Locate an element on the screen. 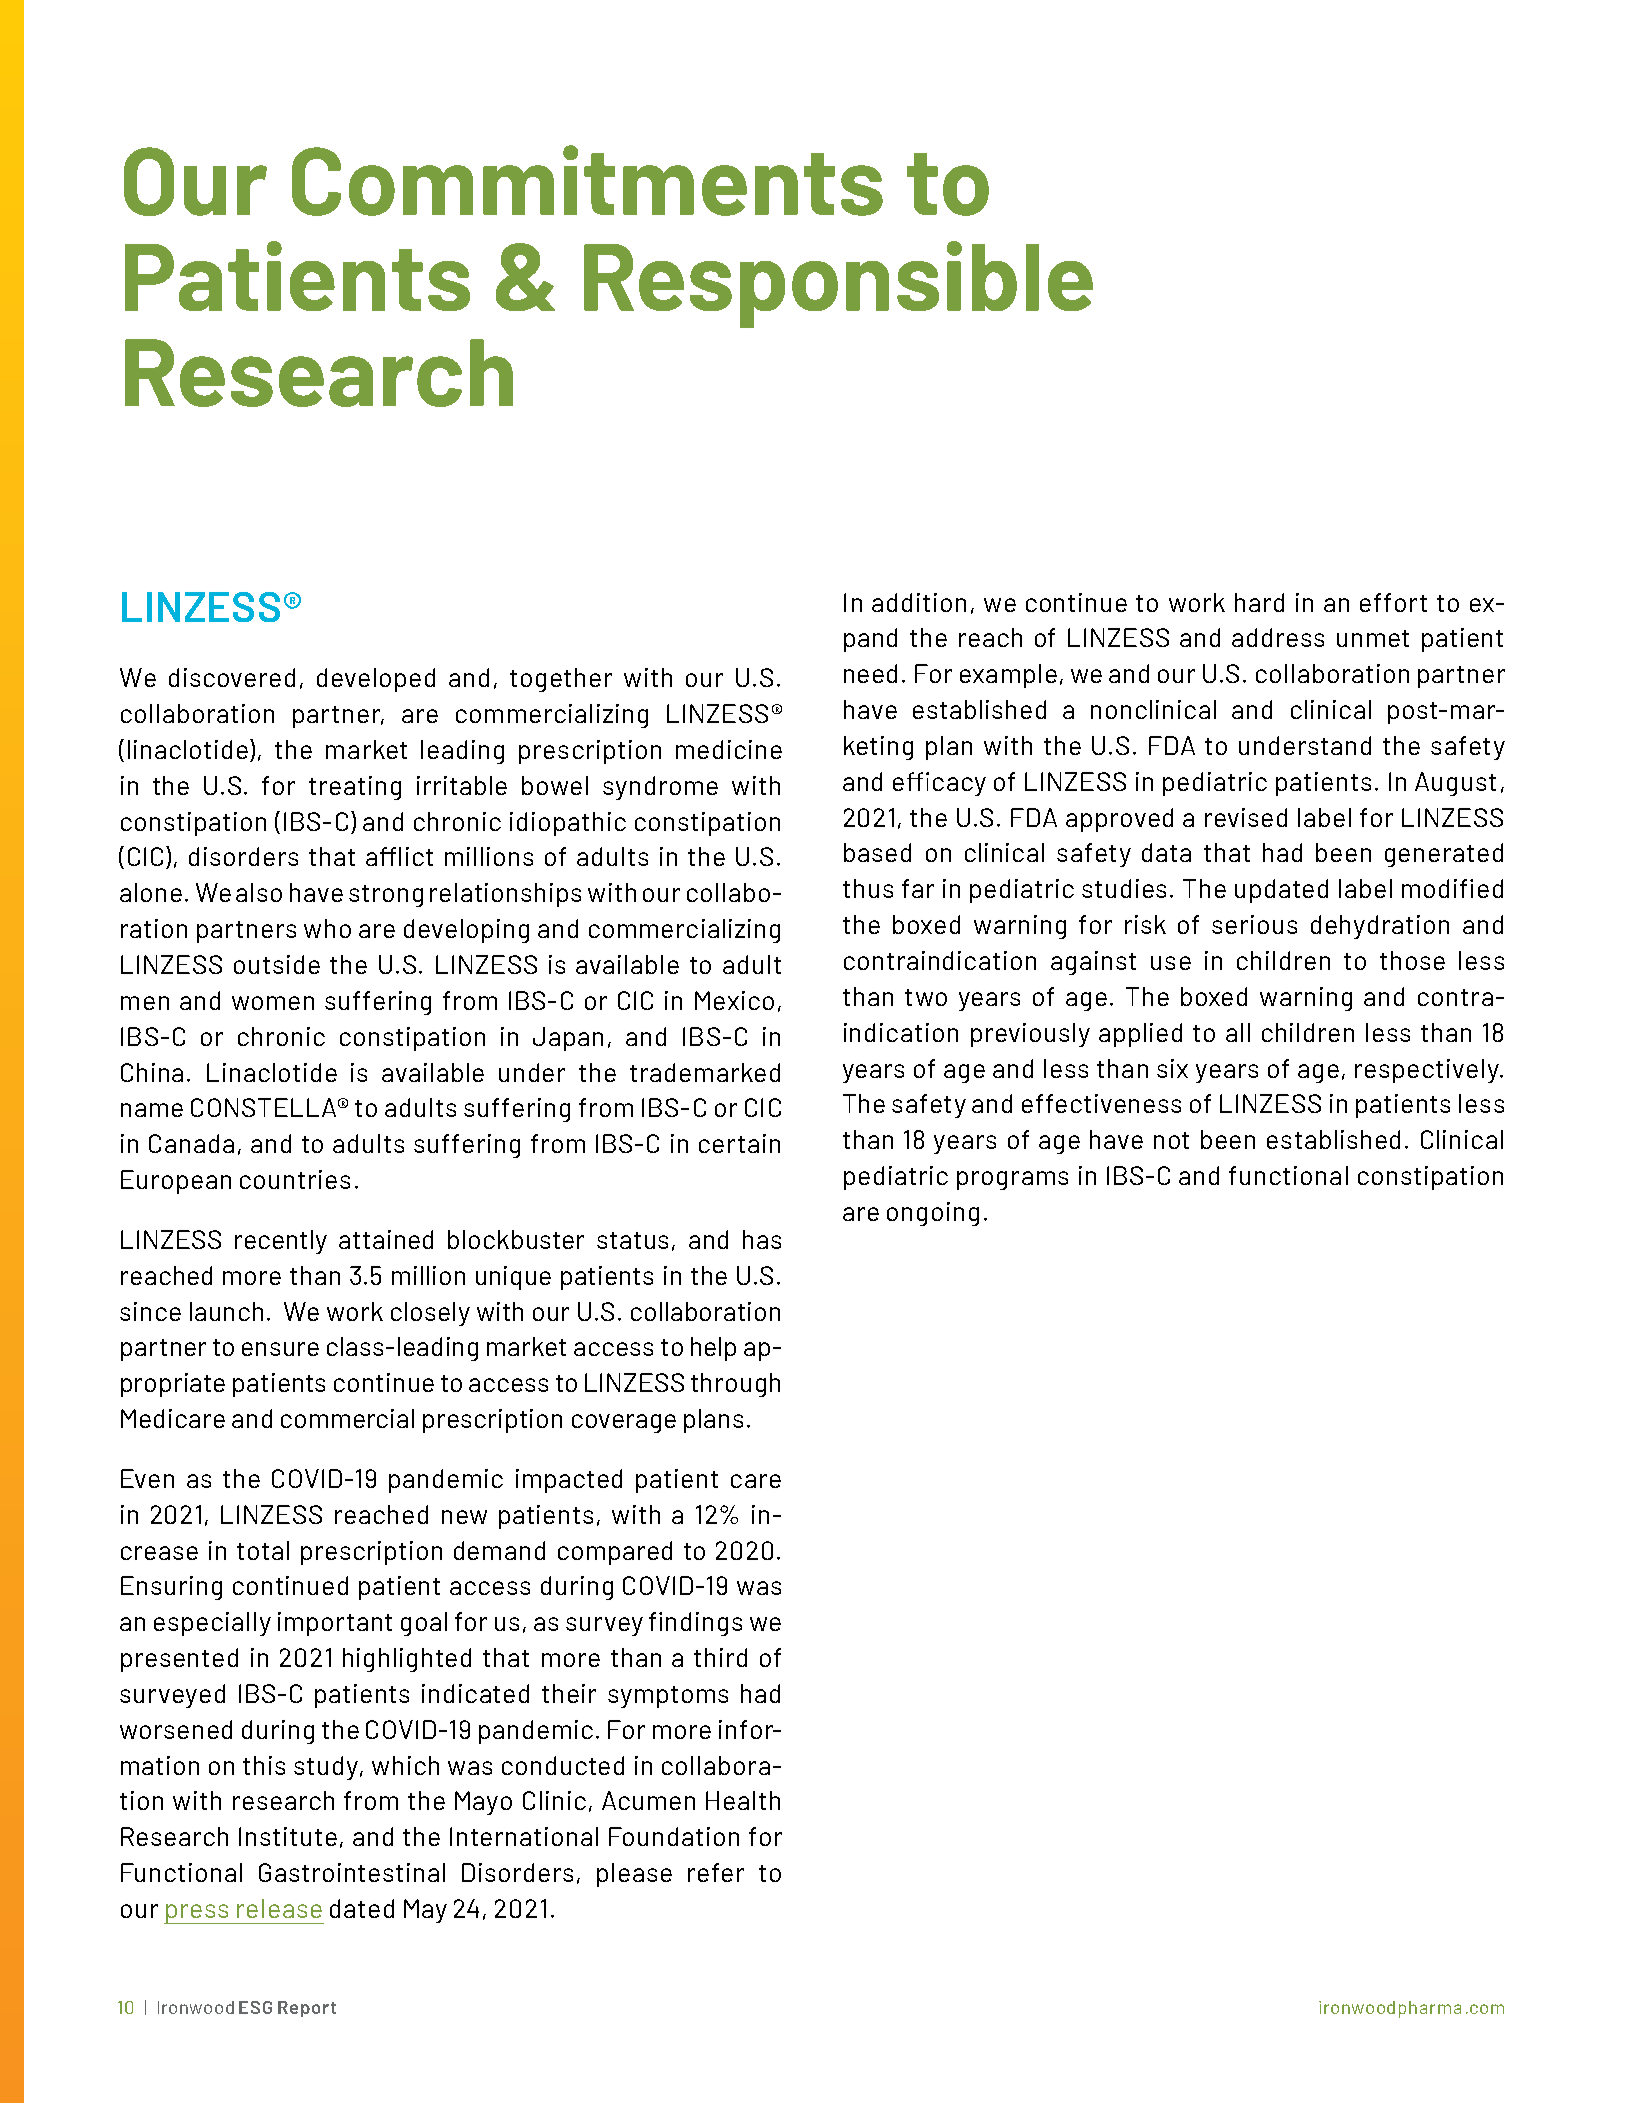  Commitments is located at coordinates (587, 180).
